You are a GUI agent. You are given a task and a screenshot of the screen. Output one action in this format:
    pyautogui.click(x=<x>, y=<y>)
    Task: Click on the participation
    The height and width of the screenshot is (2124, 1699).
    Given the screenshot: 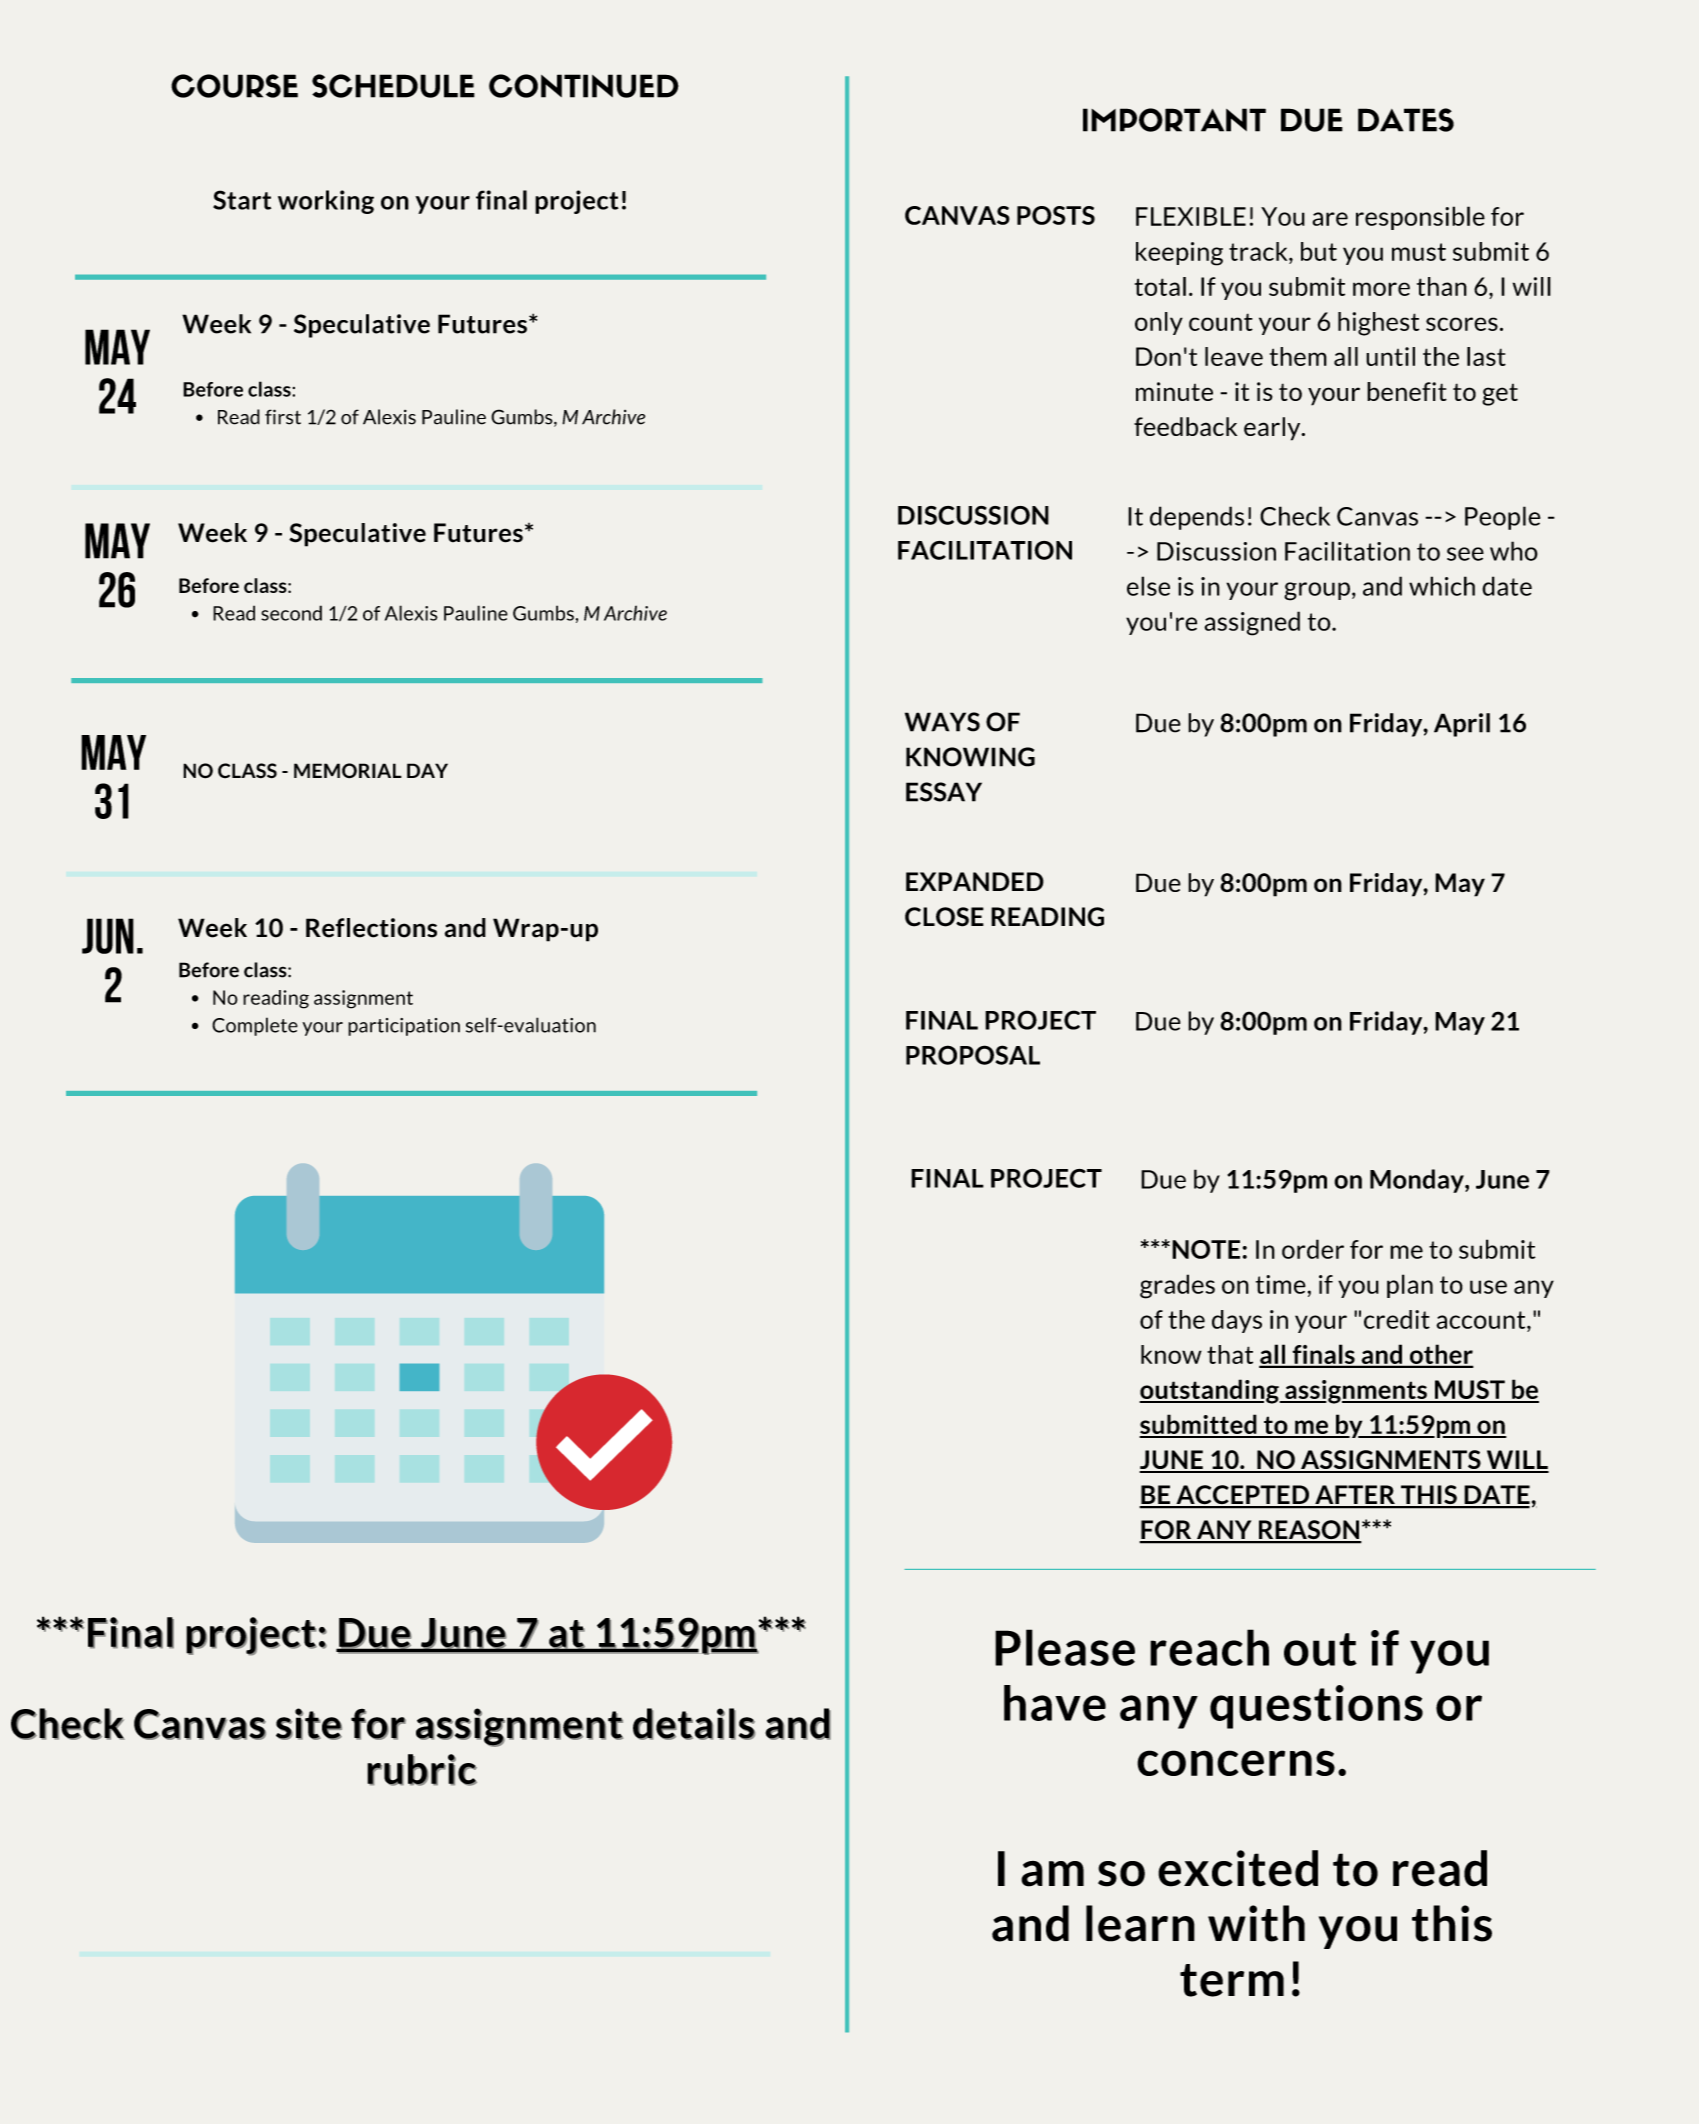 What is the action you would take?
    pyautogui.click(x=404, y=1027)
